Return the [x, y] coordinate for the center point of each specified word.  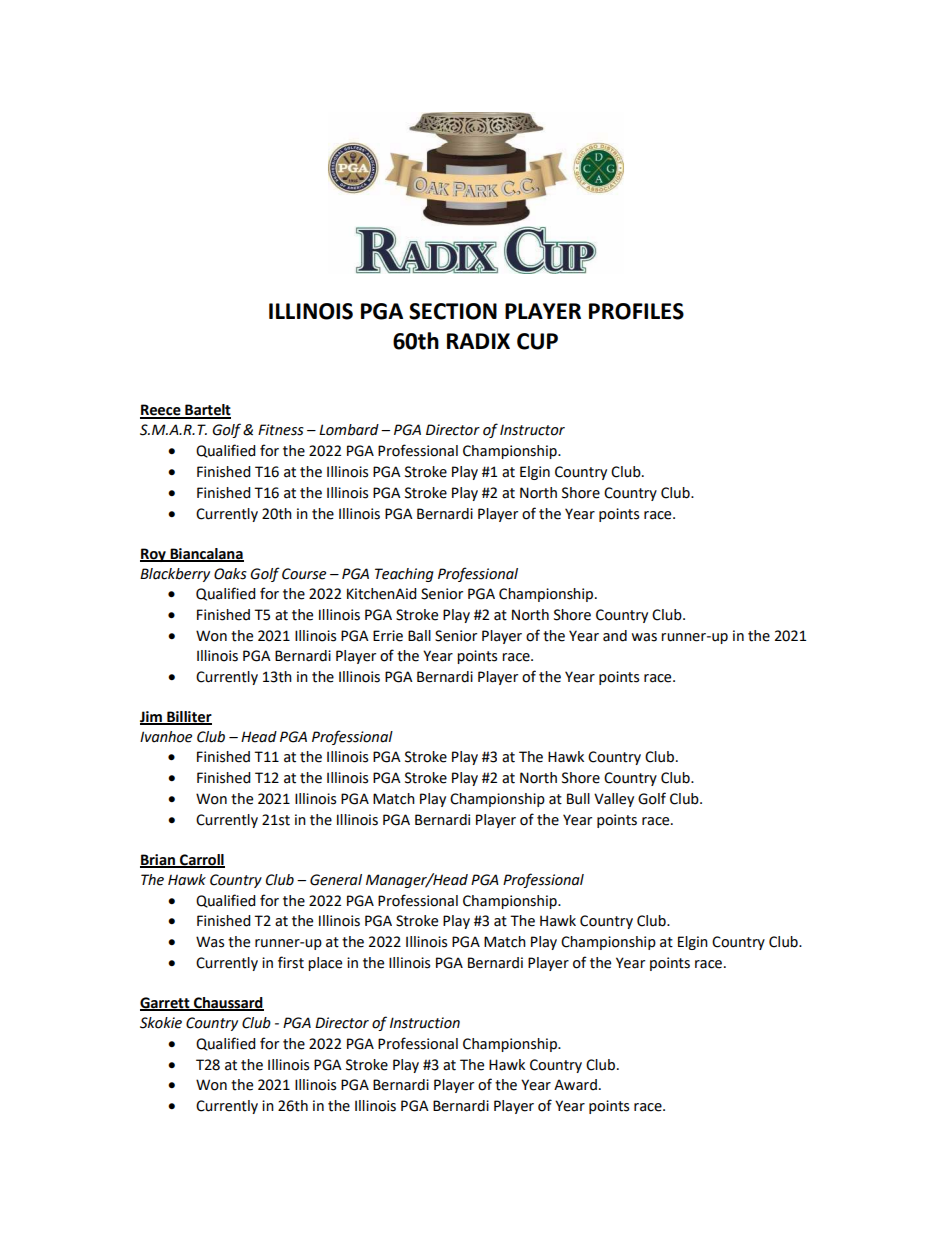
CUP [537, 341]
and [615, 636]
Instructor [532, 430]
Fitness [281, 430]
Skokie [161, 1023]
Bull [578, 799]
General [336, 880]
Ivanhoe [166, 737]
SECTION [453, 311]
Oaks [230, 574]
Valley [614, 800]
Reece [161, 411]
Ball [419, 636]
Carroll [201, 860]
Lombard [349, 430]
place [325, 964]
